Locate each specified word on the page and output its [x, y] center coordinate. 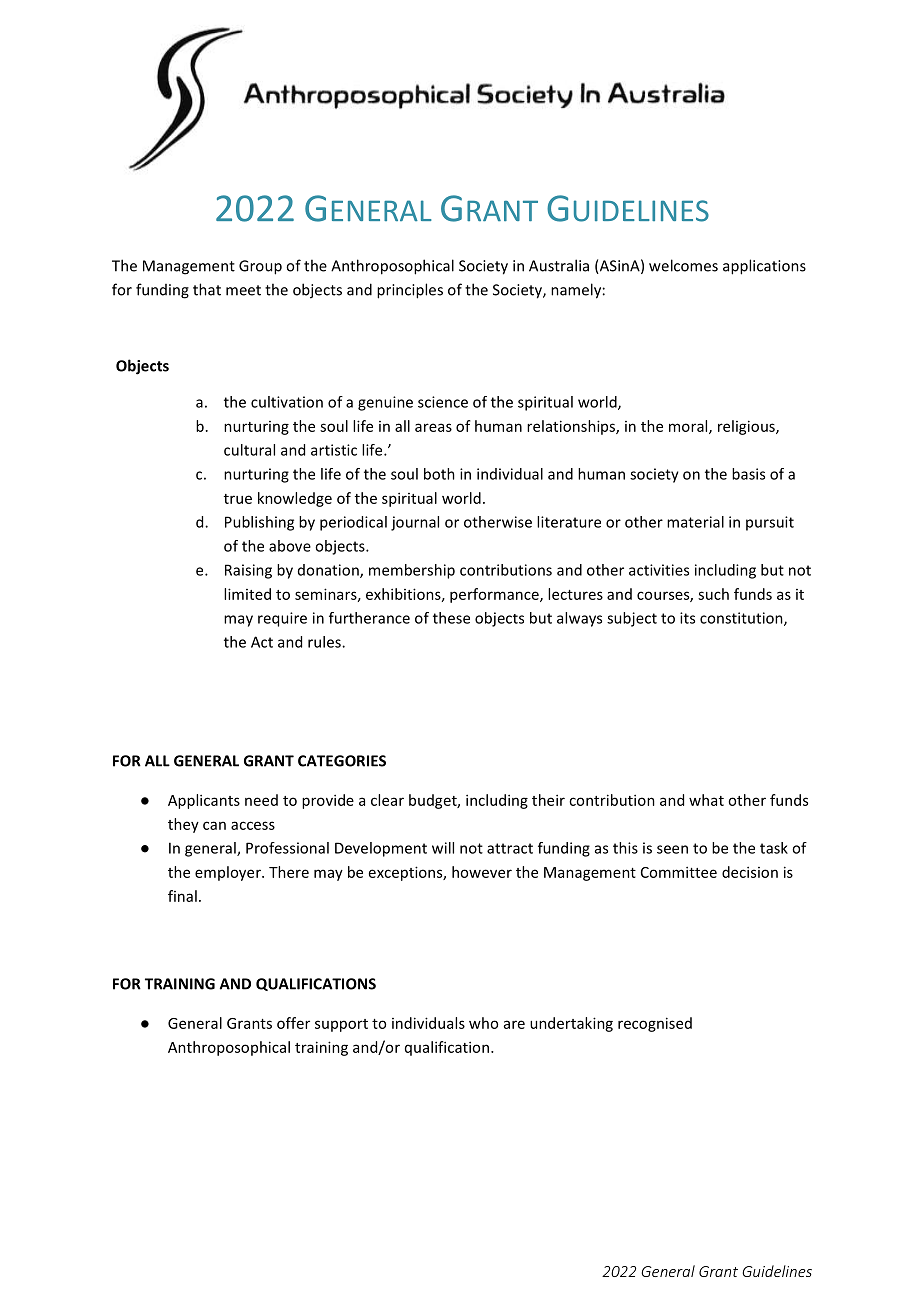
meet [243, 290]
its [687, 618]
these [451, 618]
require [282, 619]
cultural [249, 450]
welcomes [683, 265]
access [253, 825]
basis [748, 474]
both [439, 474]
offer [293, 1023]
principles [410, 291]
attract [510, 848]
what [706, 800]
